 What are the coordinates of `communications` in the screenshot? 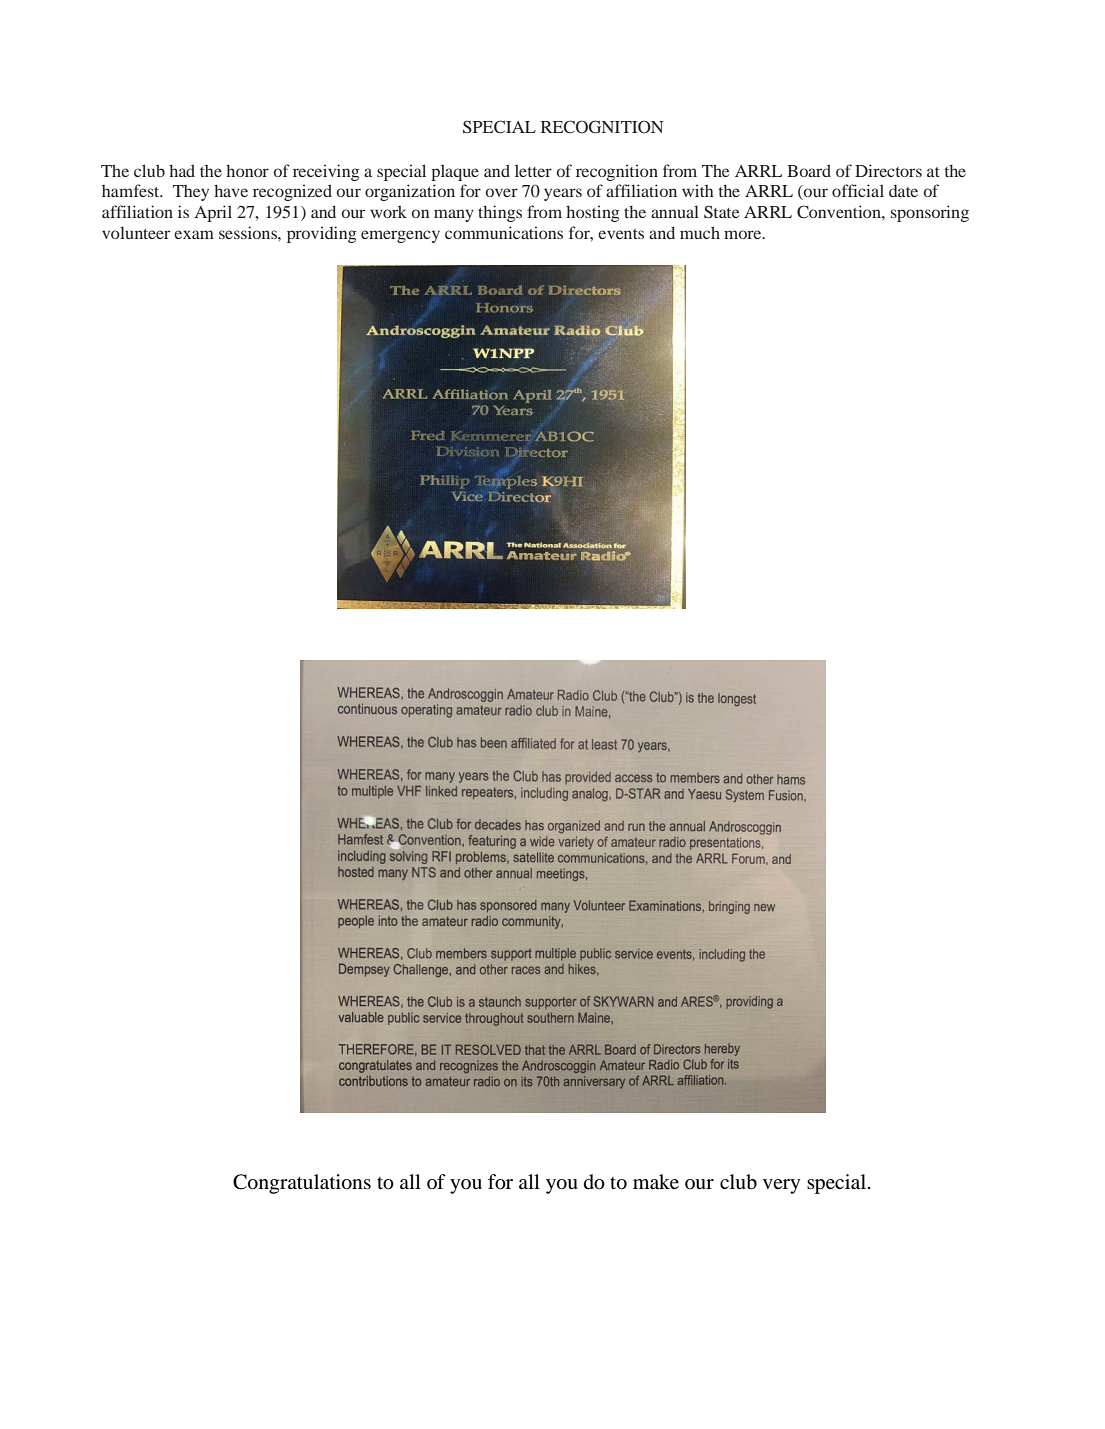 It's located at (504, 232).
